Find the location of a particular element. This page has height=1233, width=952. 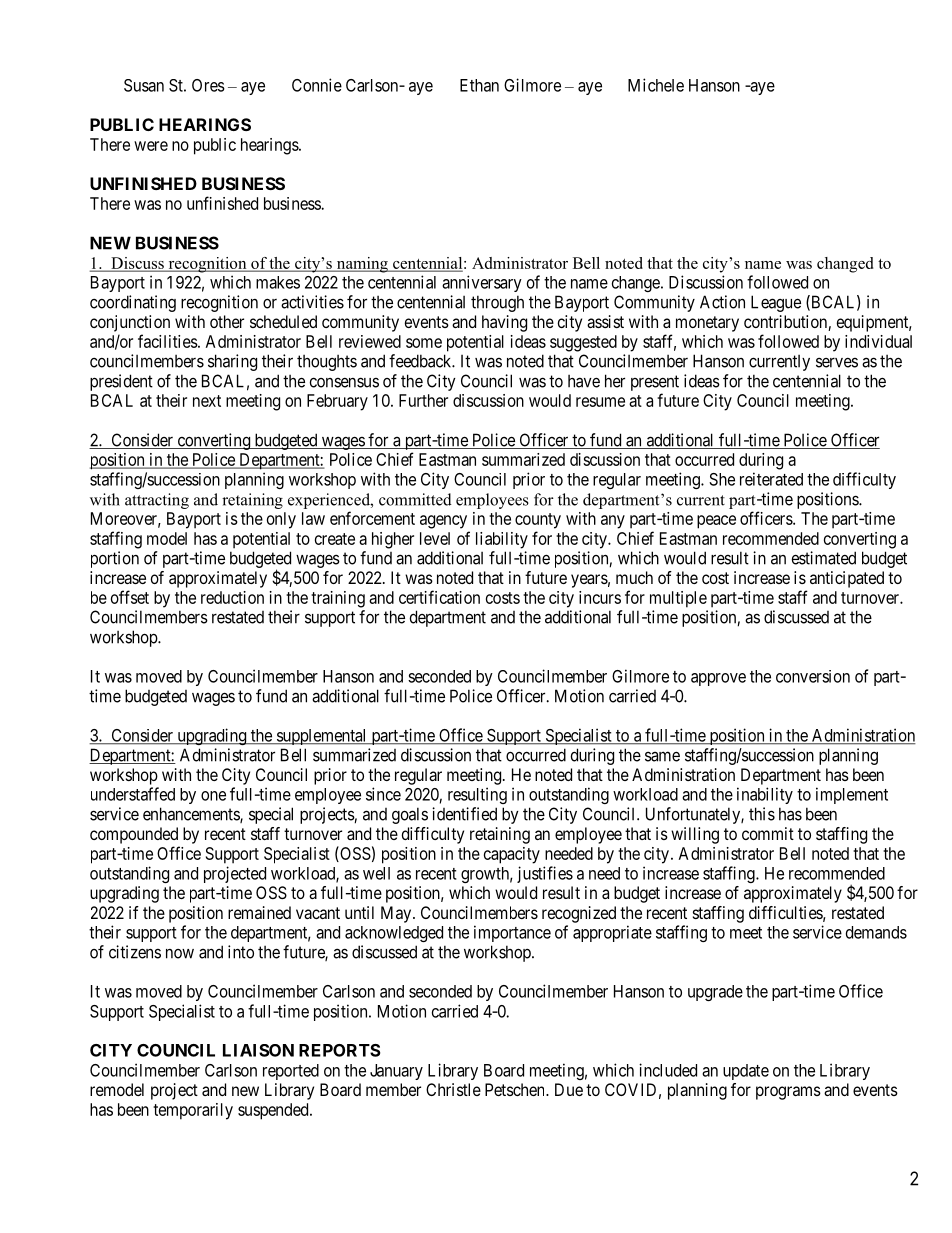

reduction is located at coordinates (232, 597).
